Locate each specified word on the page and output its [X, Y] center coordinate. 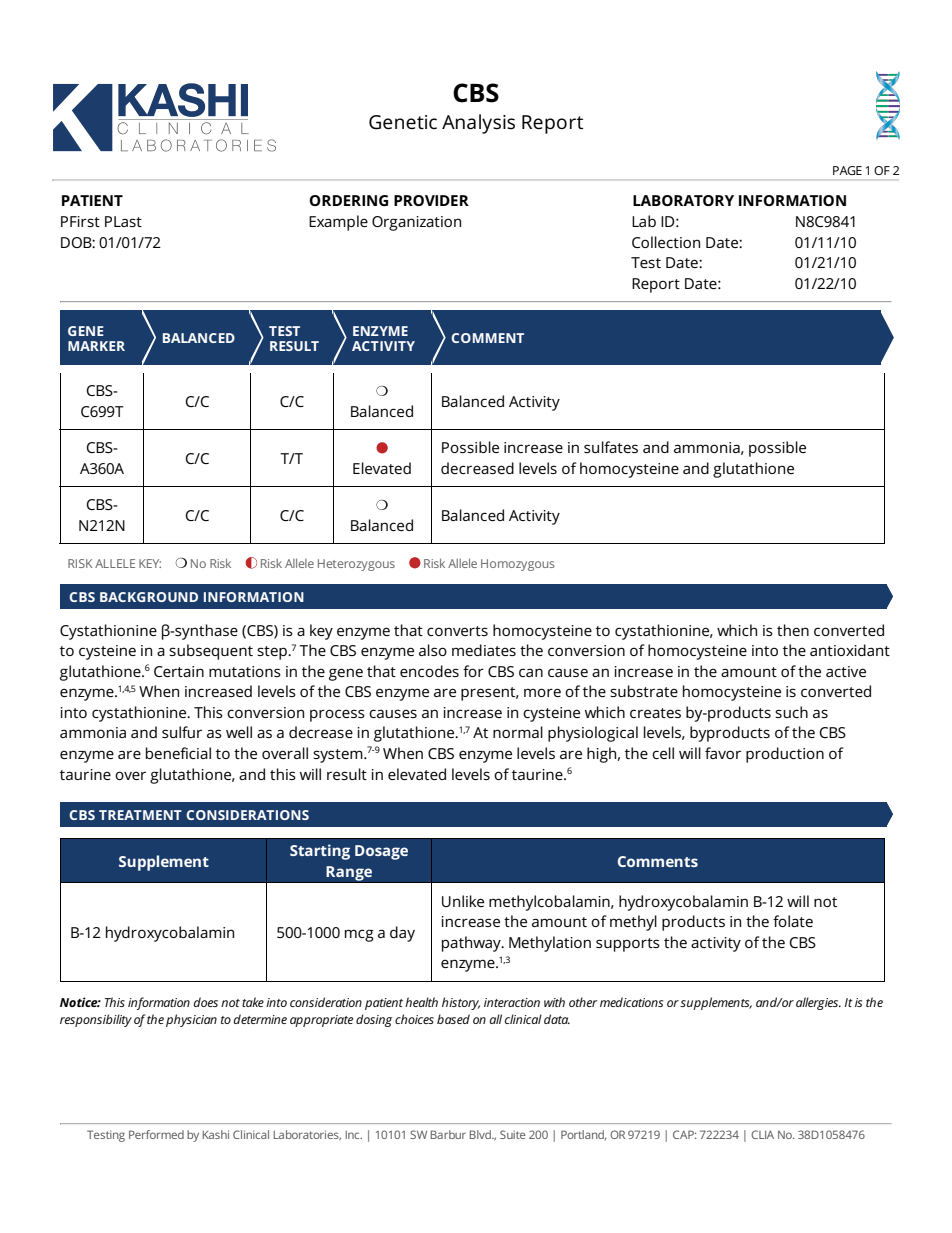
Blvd [481, 1134]
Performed [156, 1134]
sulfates [611, 447]
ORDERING [348, 200]
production [785, 755]
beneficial [178, 753]
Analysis [478, 124]
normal [518, 732]
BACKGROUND [149, 597]
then [793, 630]
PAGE [847, 170]
